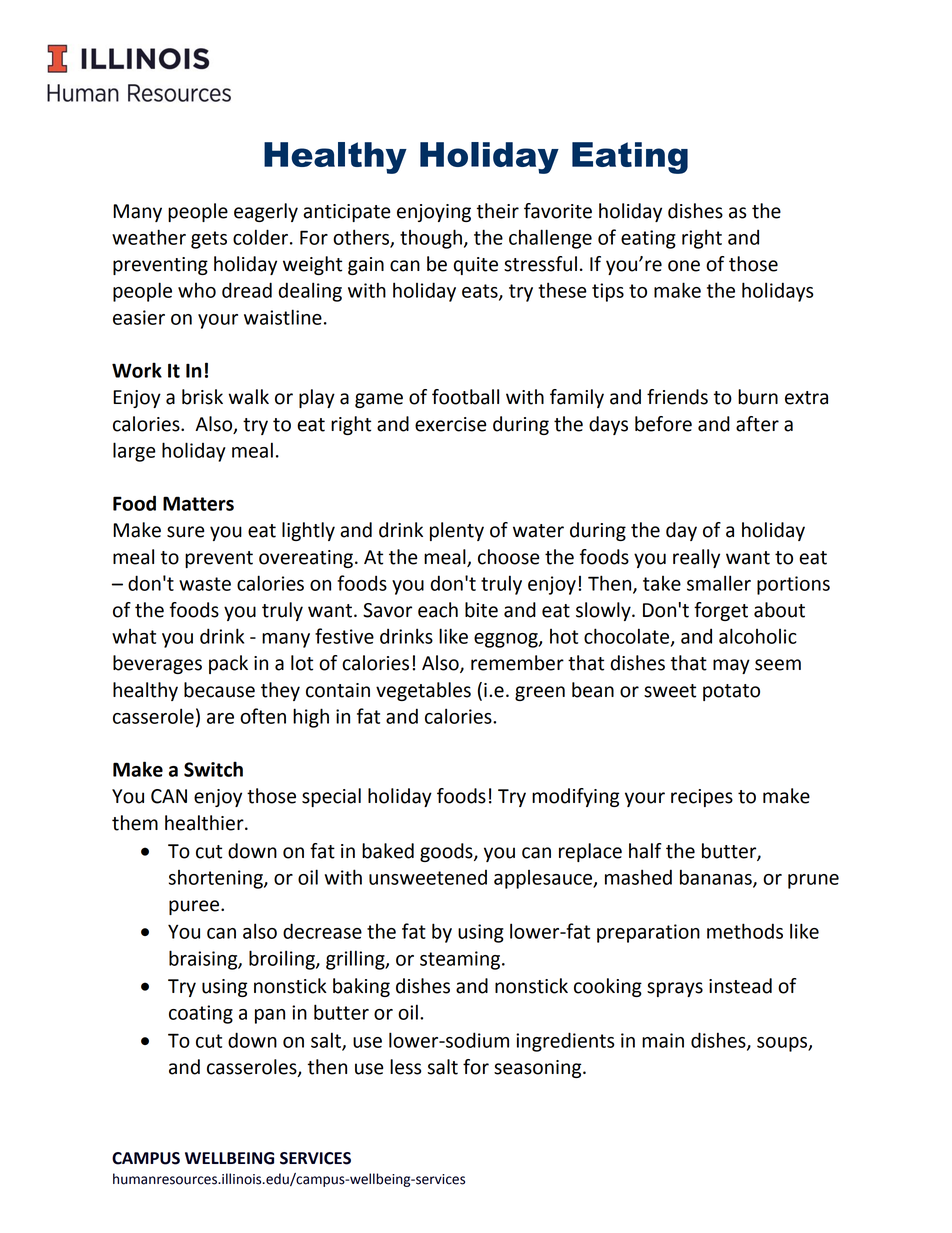 The height and width of the document is (1233, 952). I want to click on Switch, so click(213, 769).
